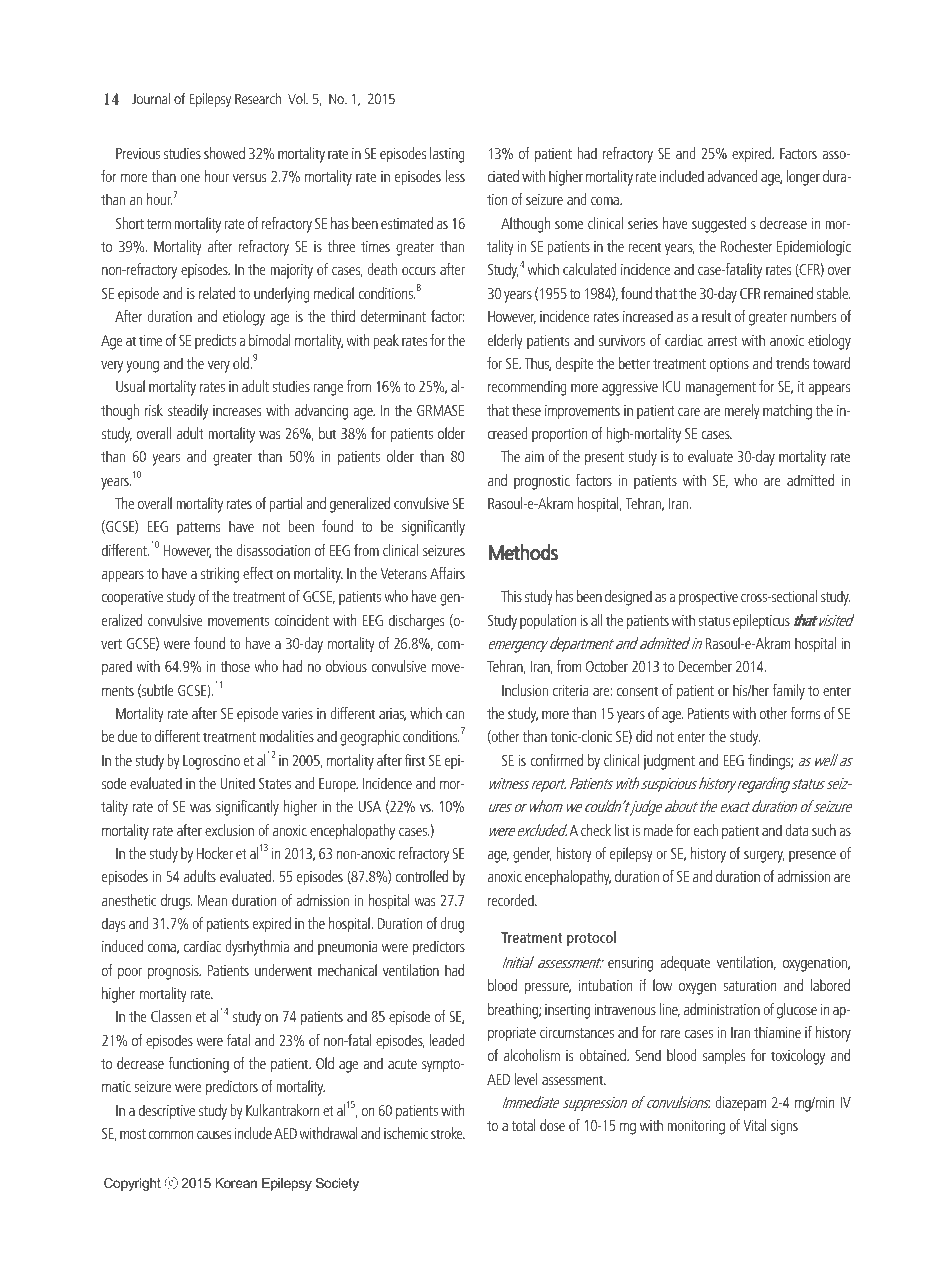 This screenshot has height=1262, width=952. I want to click on advanced, so click(732, 176).
